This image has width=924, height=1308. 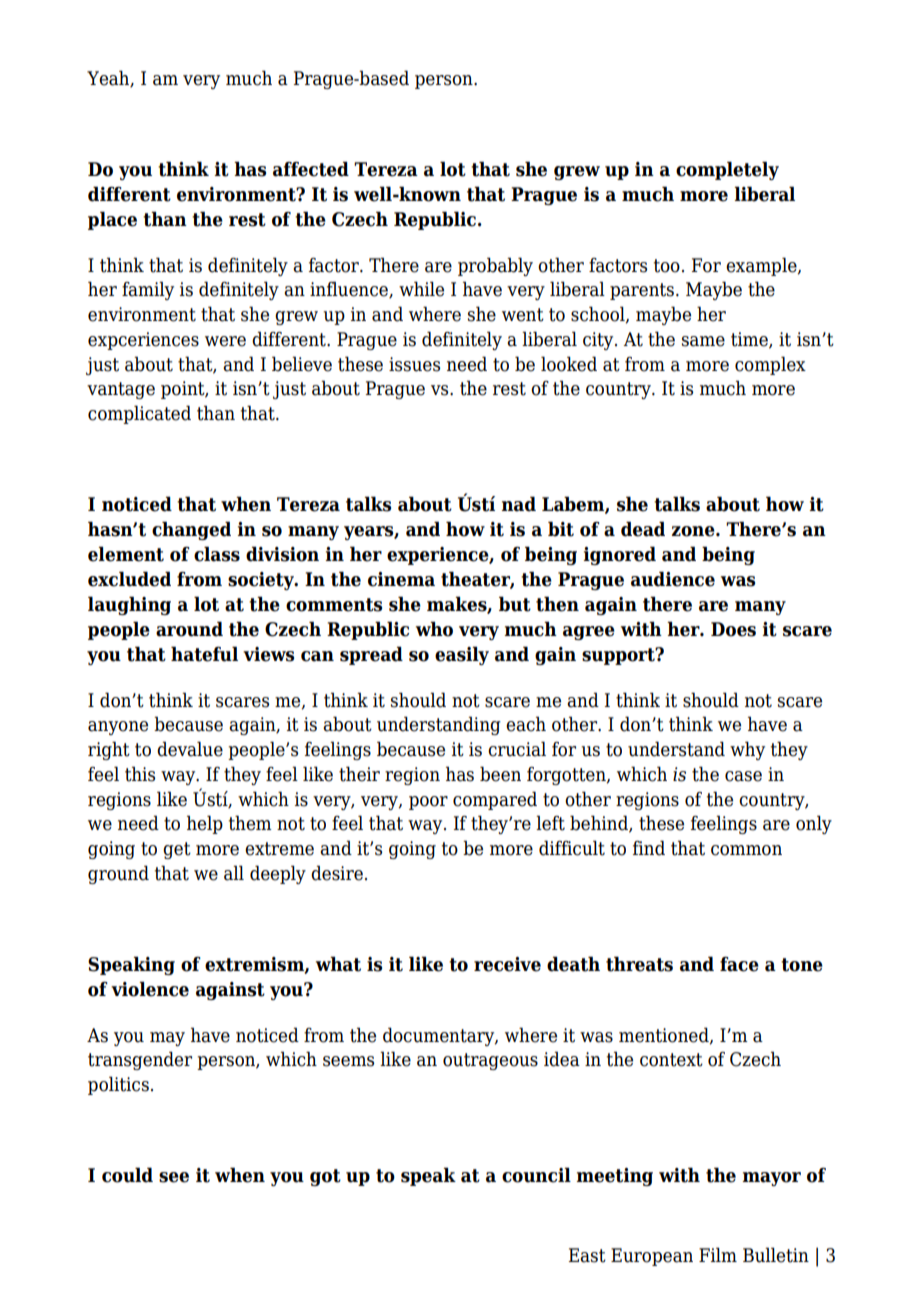 I want to click on all, so click(x=234, y=873).
